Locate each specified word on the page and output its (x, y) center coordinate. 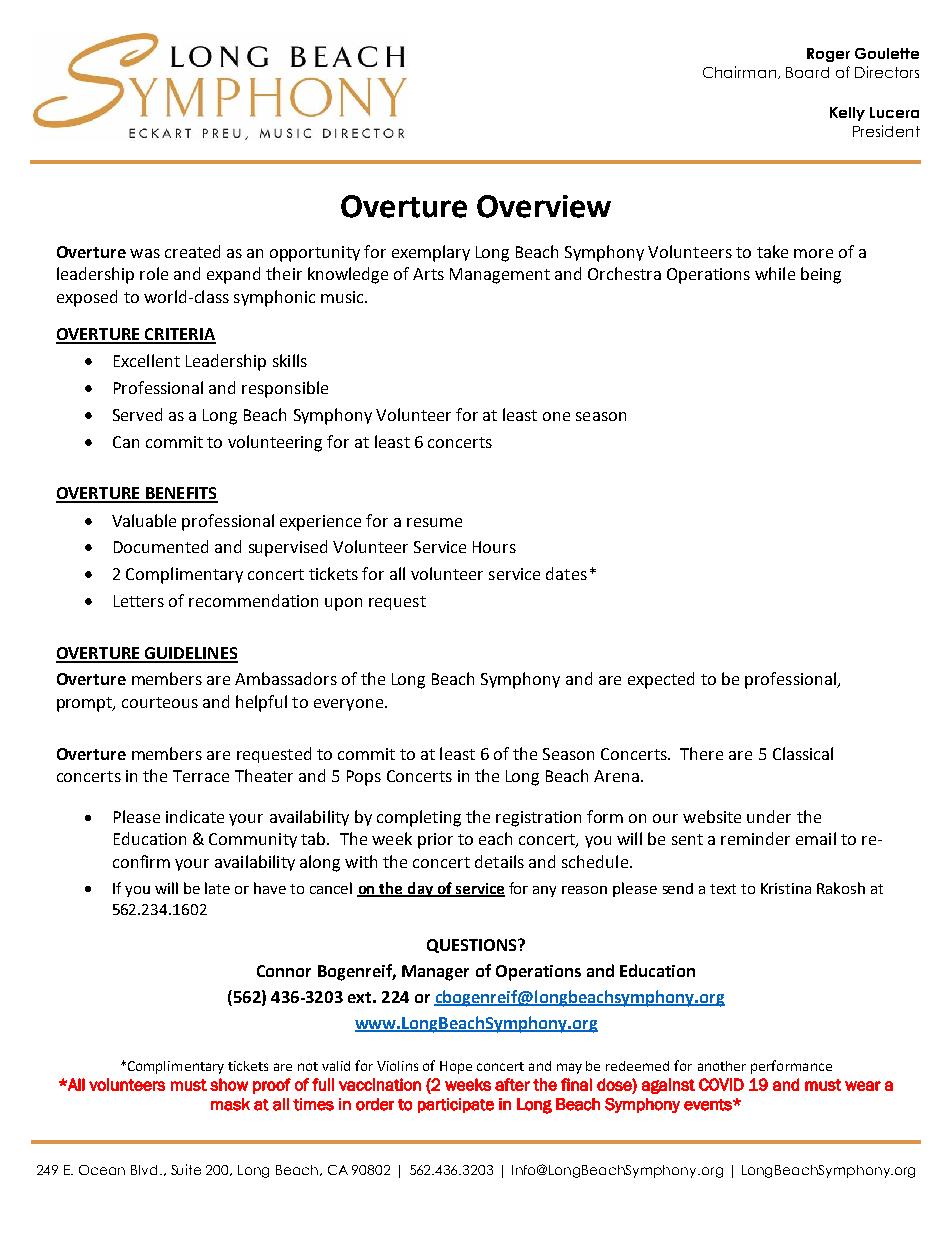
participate (456, 1105)
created (192, 251)
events (709, 1105)
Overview (544, 206)
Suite (186, 1169)
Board (807, 72)
